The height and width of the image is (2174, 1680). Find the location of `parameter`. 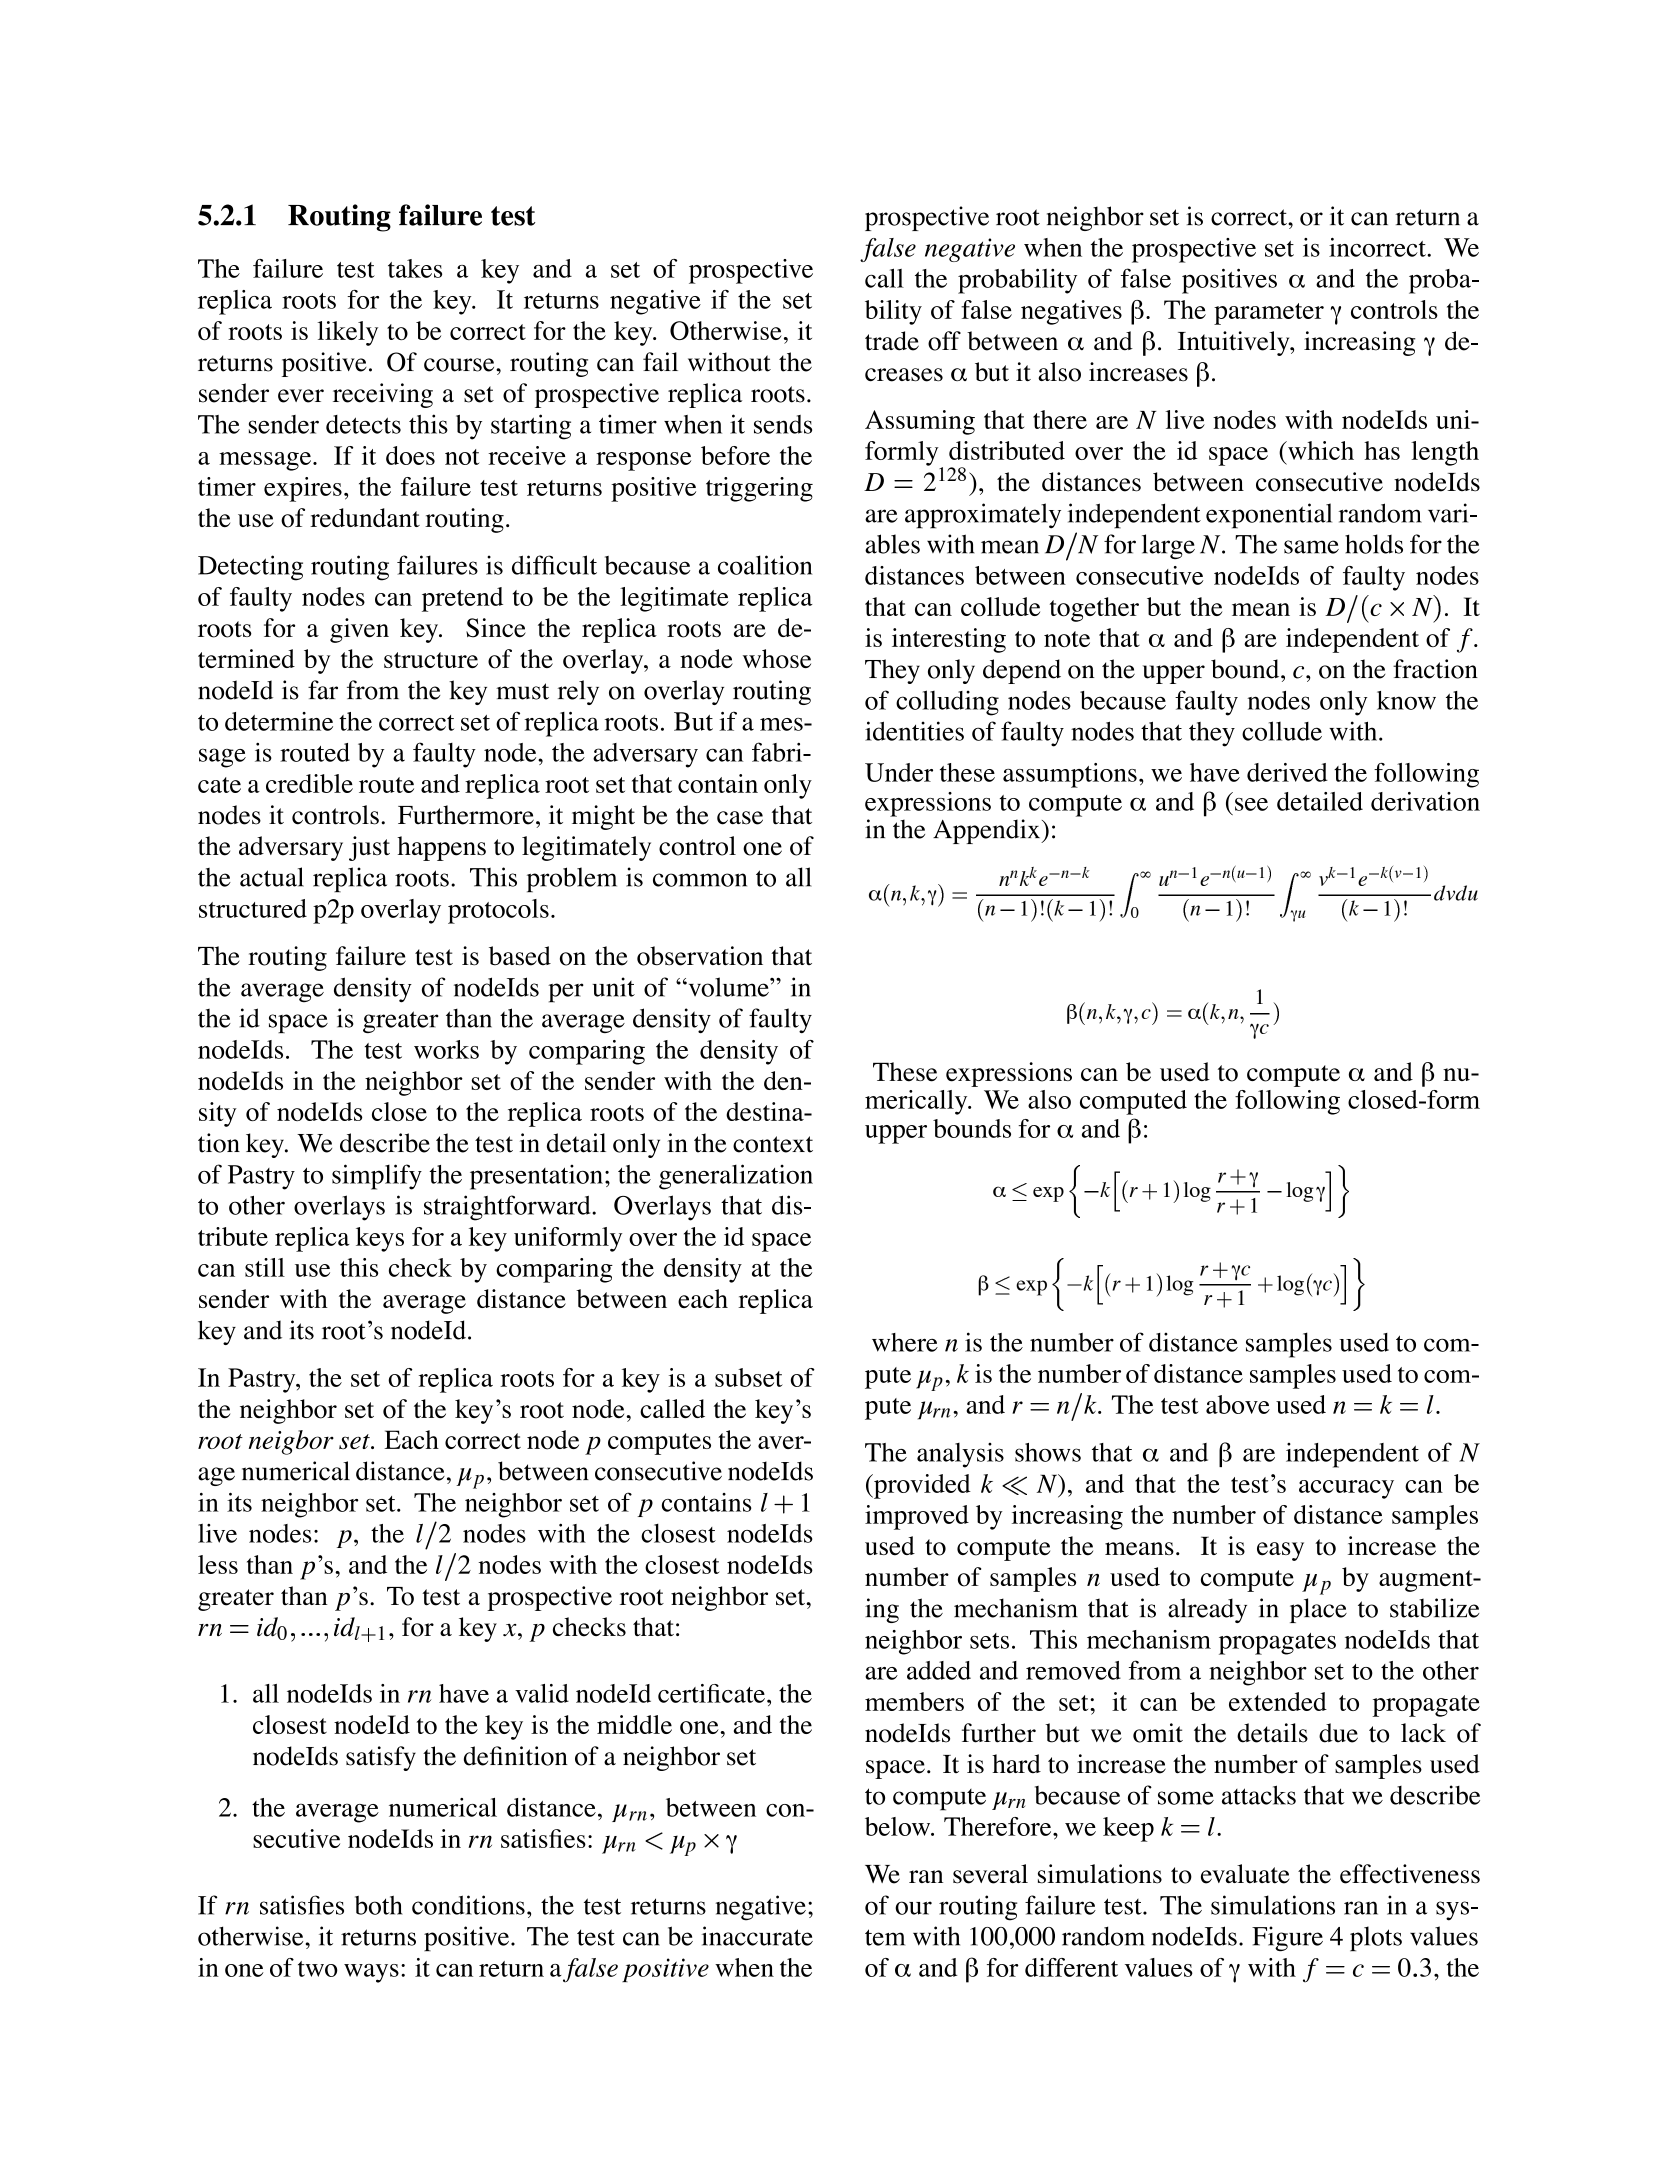

parameter is located at coordinates (1269, 314).
